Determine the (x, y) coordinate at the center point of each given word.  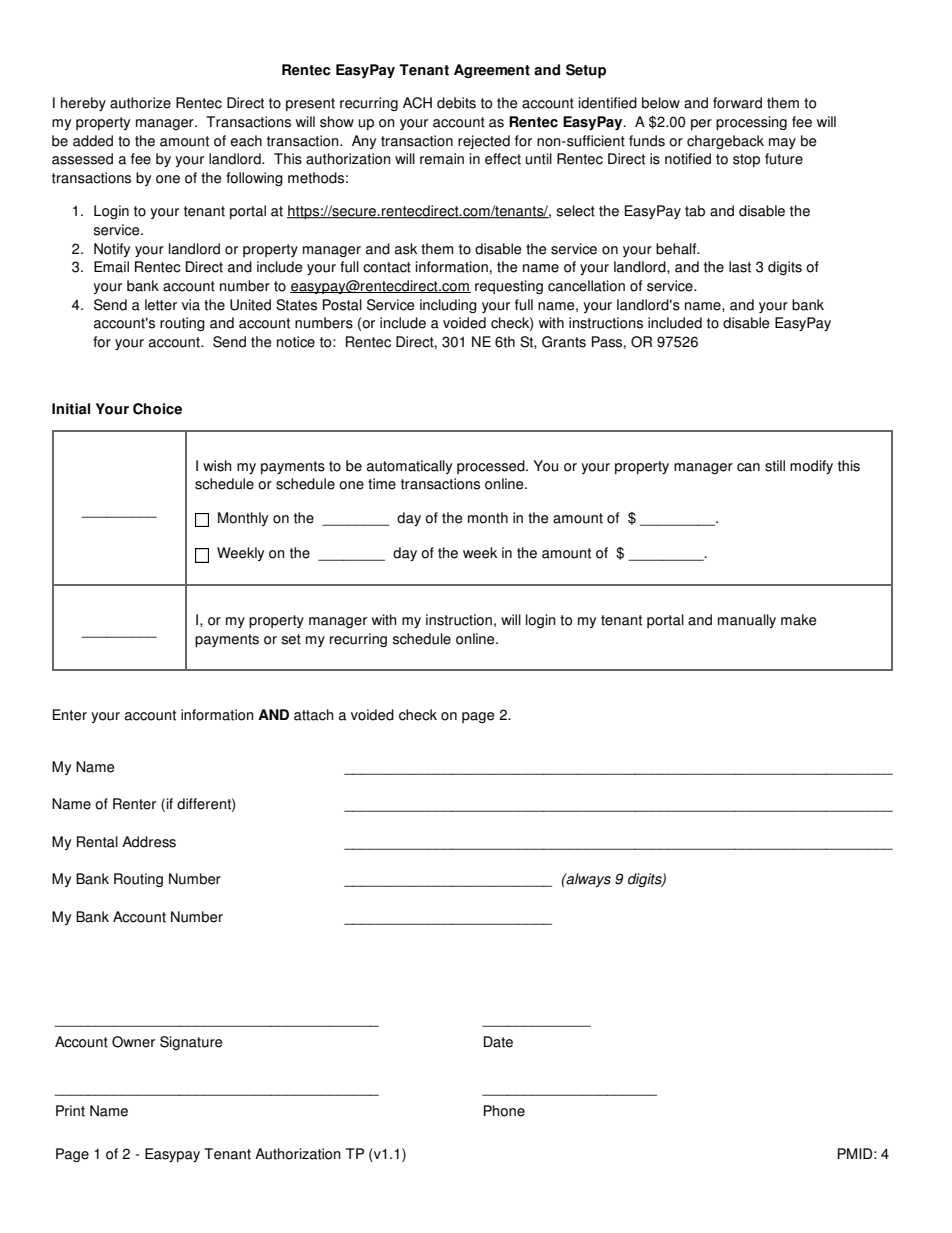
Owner (133, 1042)
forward (737, 103)
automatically (409, 467)
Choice (157, 409)
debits (456, 103)
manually (747, 621)
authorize (140, 103)
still (775, 466)
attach (313, 715)
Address (149, 842)
